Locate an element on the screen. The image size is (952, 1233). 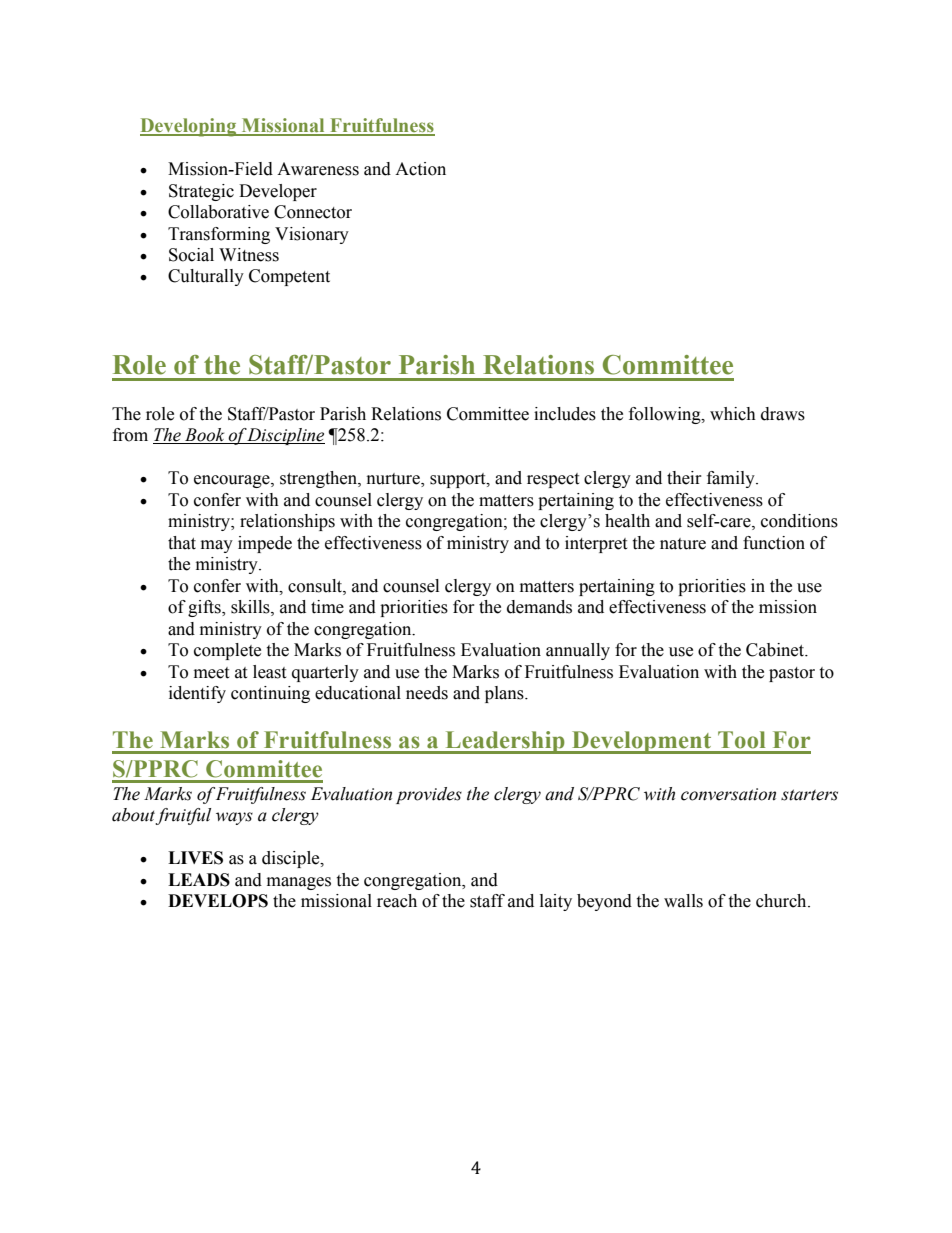
Awareness is located at coordinates (318, 169).
